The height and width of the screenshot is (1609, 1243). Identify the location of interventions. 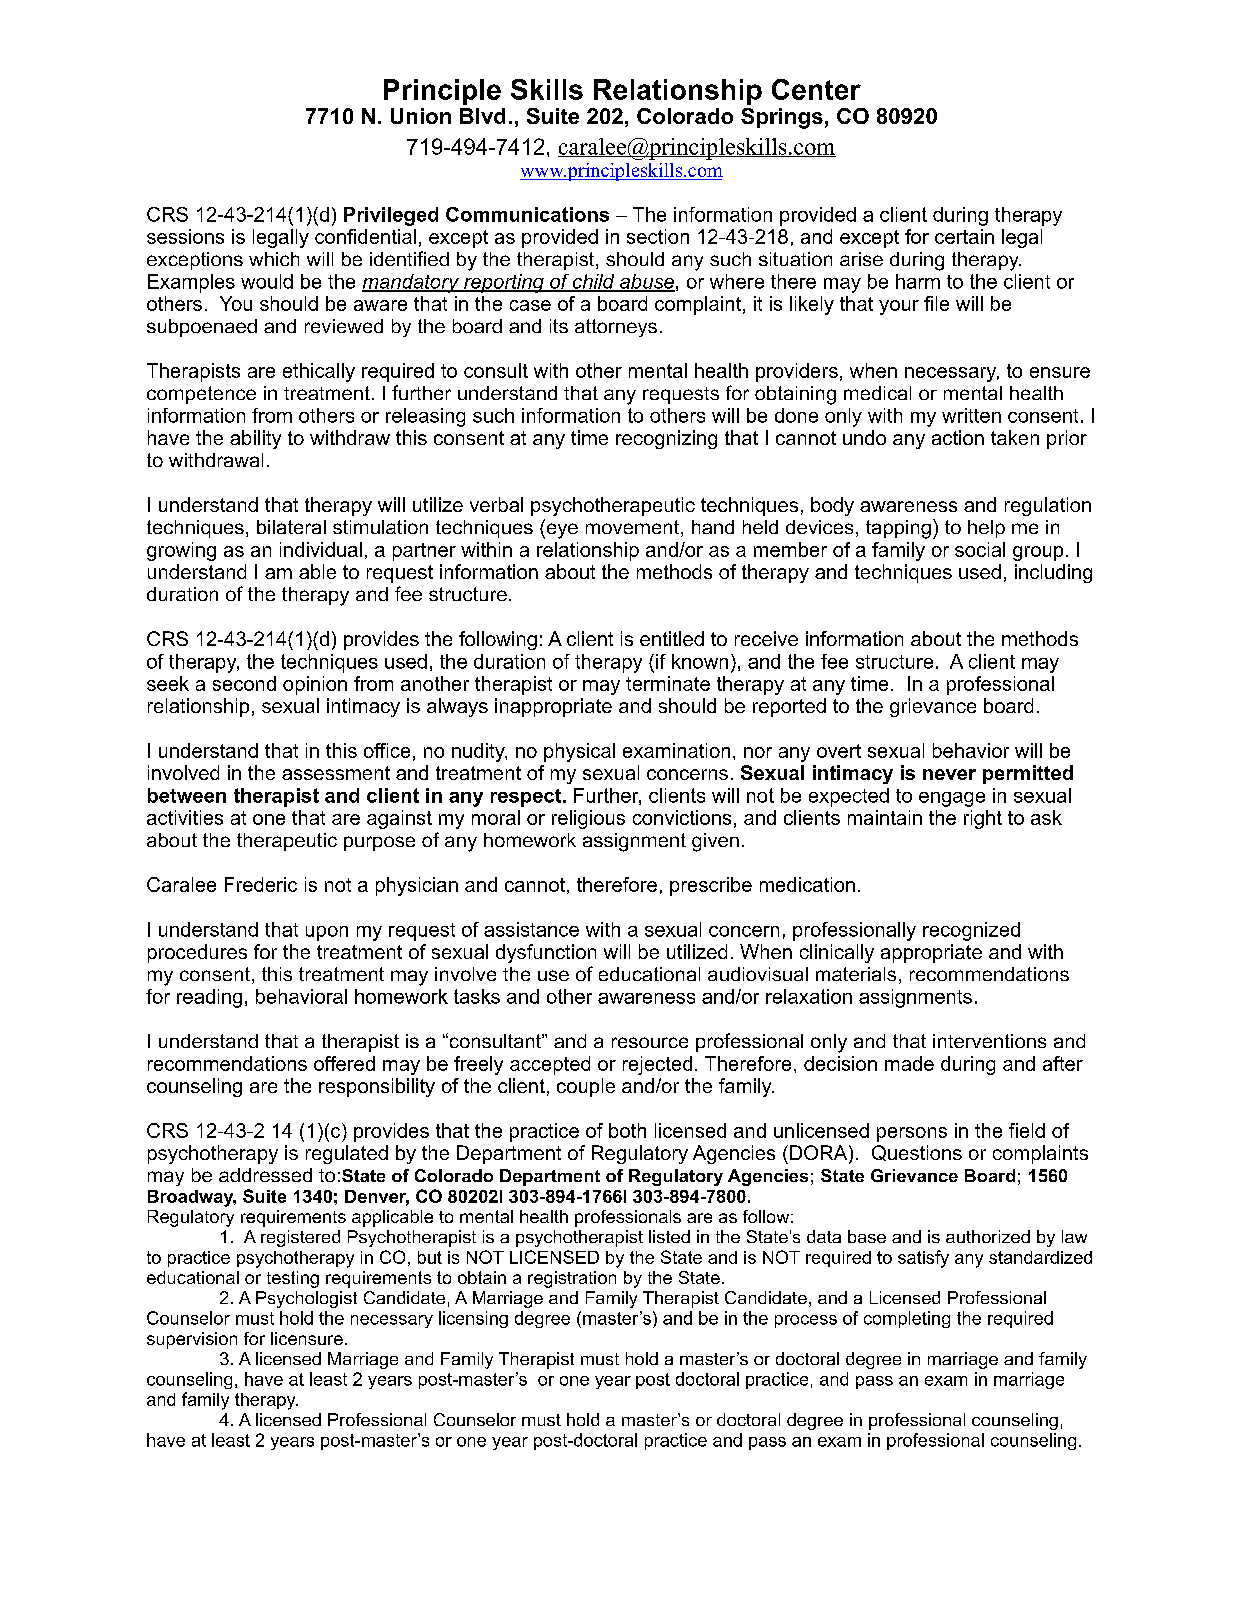
(989, 1041).
